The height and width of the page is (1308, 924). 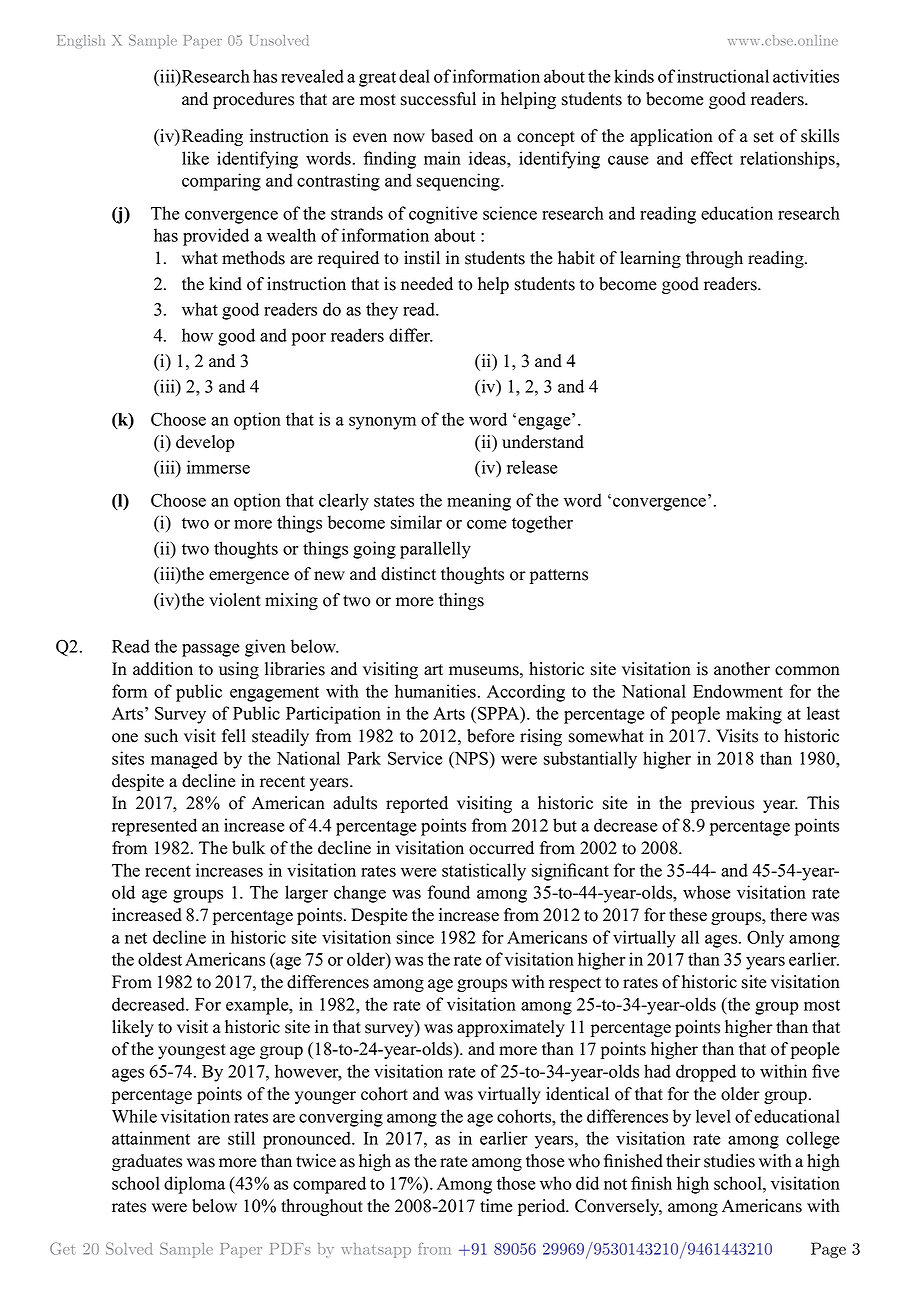 I want to click on addition, so click(x=163, y=669).
